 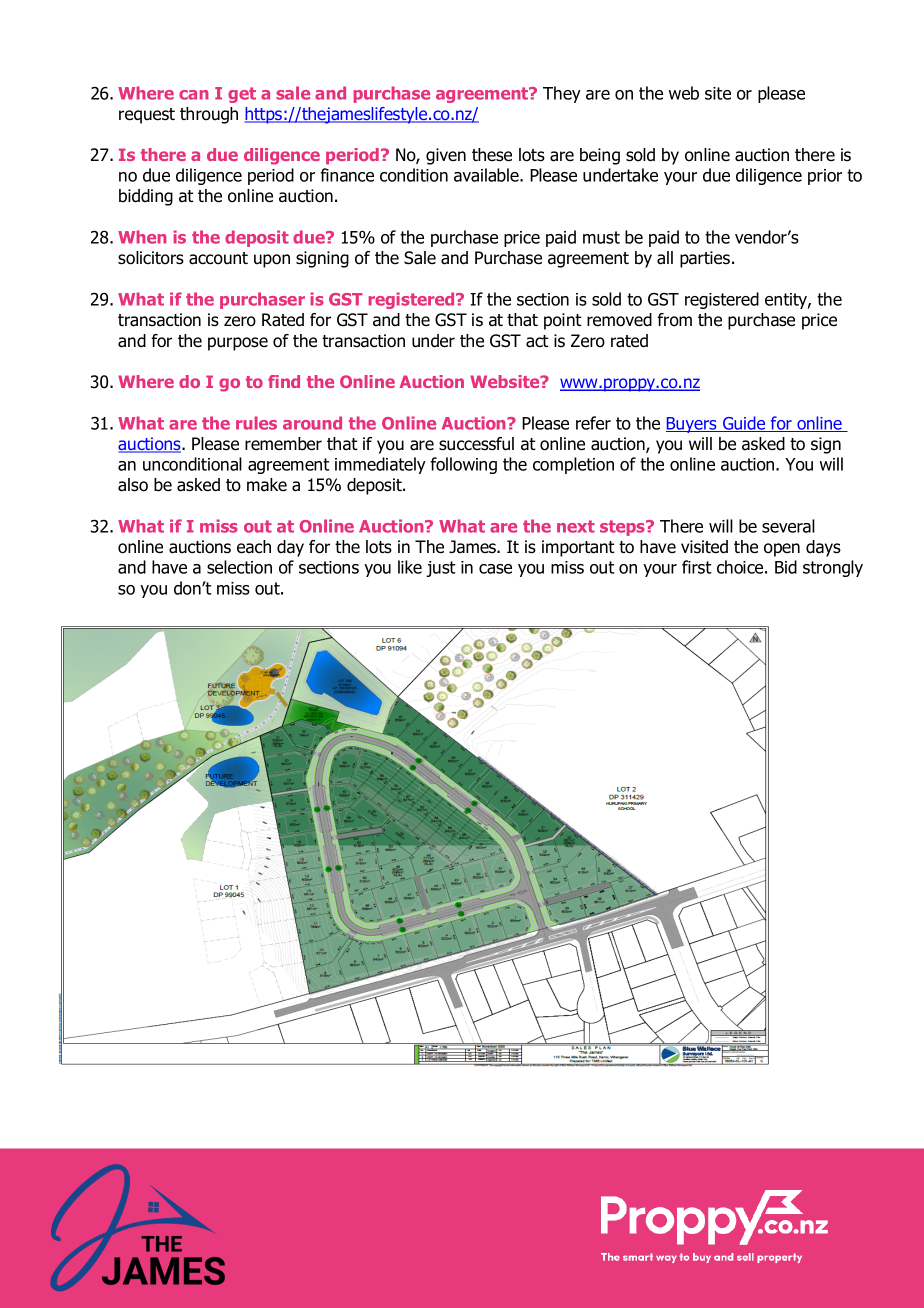 I want to click on prior, so click(x=825, y=177).
